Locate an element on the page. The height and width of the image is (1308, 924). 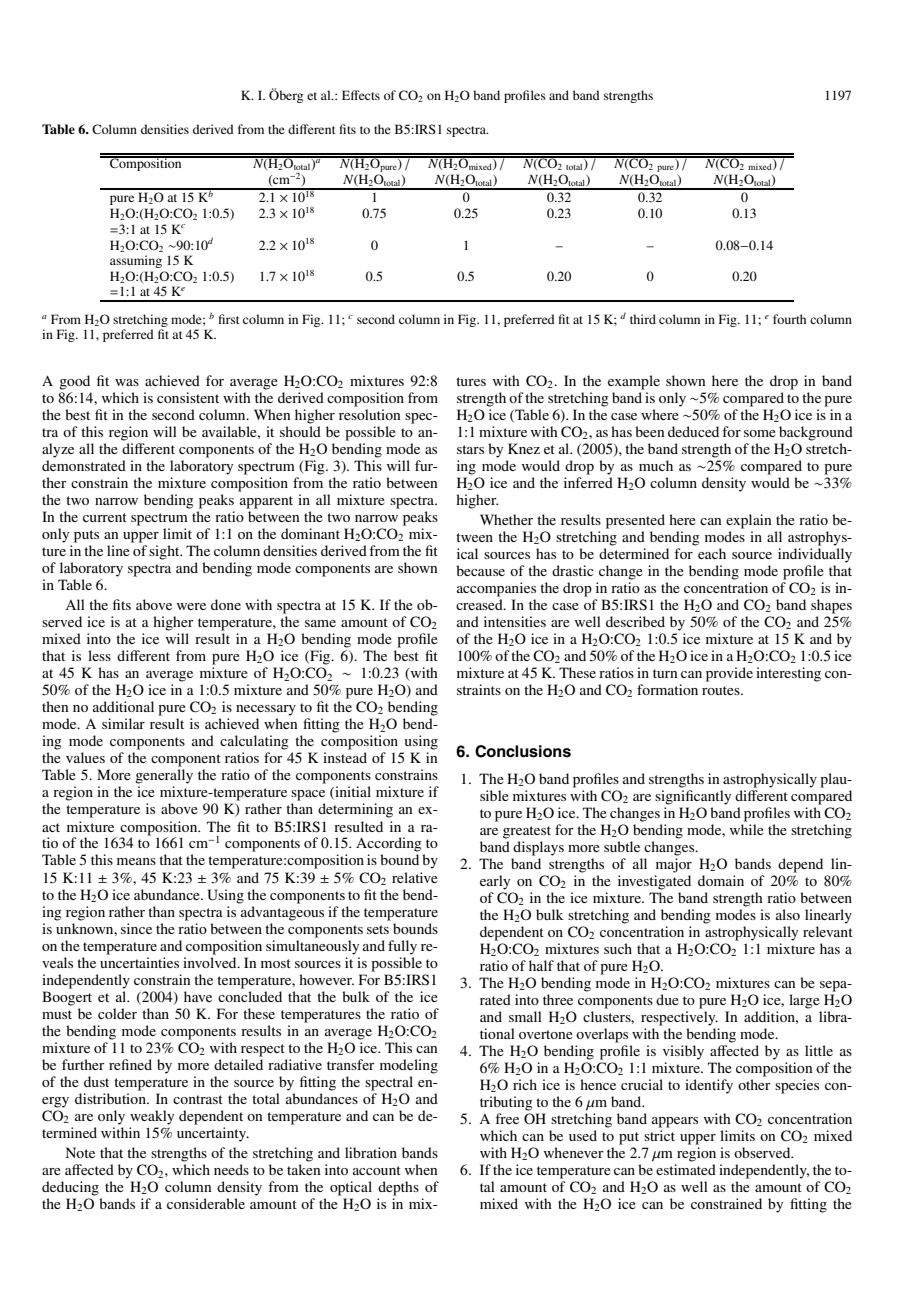
each is located at coordinates (712, 553).
